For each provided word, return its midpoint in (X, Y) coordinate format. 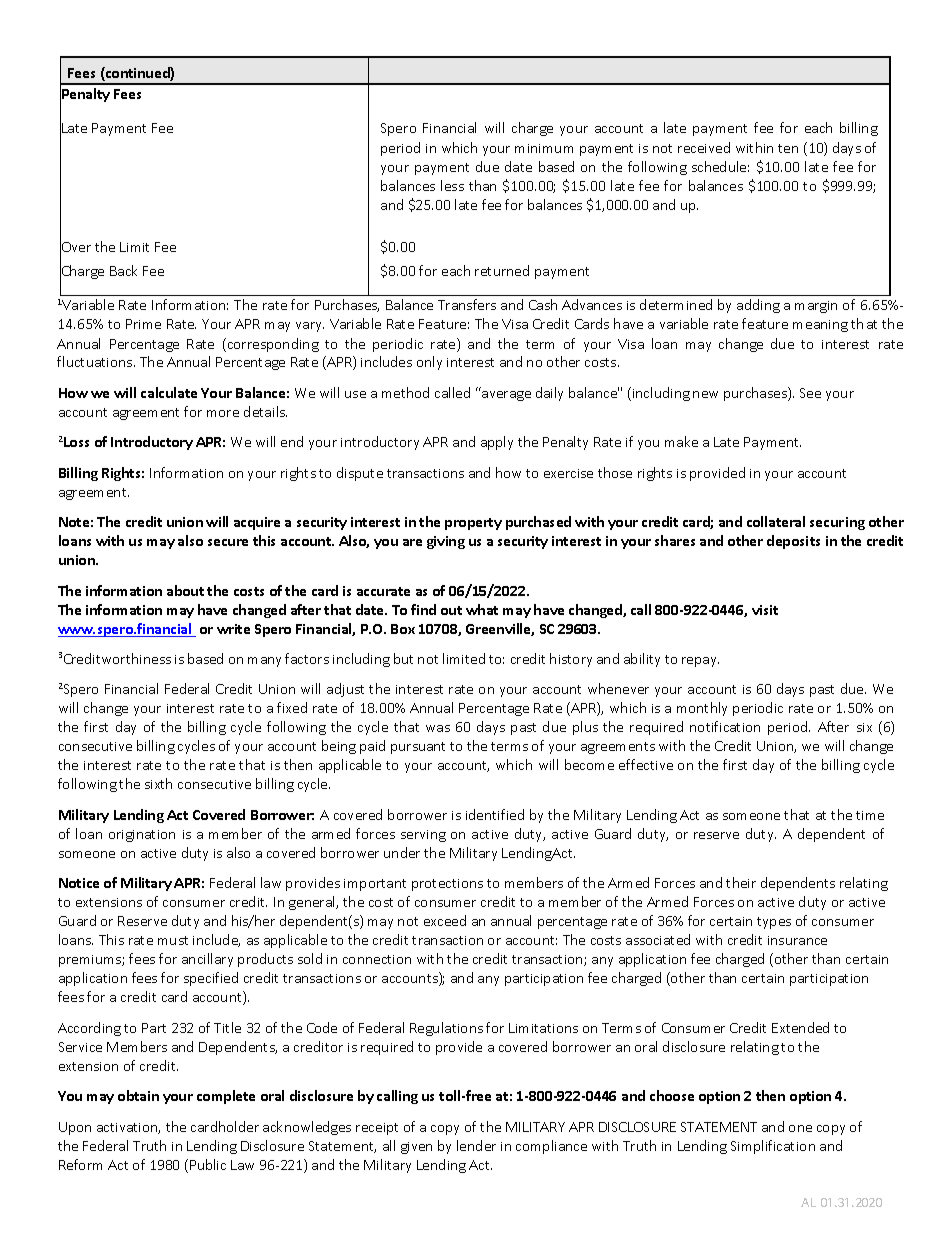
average (506, 396)
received (704, 147)
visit (765, 610)
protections (447, 885)
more (223, 413)
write (233, 629)
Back (123, 270)
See (810, 393)
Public (208, 1164)
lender (476, 1145)
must (173, 940)
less (452, 185)
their (741, 882)
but (403, 658)
